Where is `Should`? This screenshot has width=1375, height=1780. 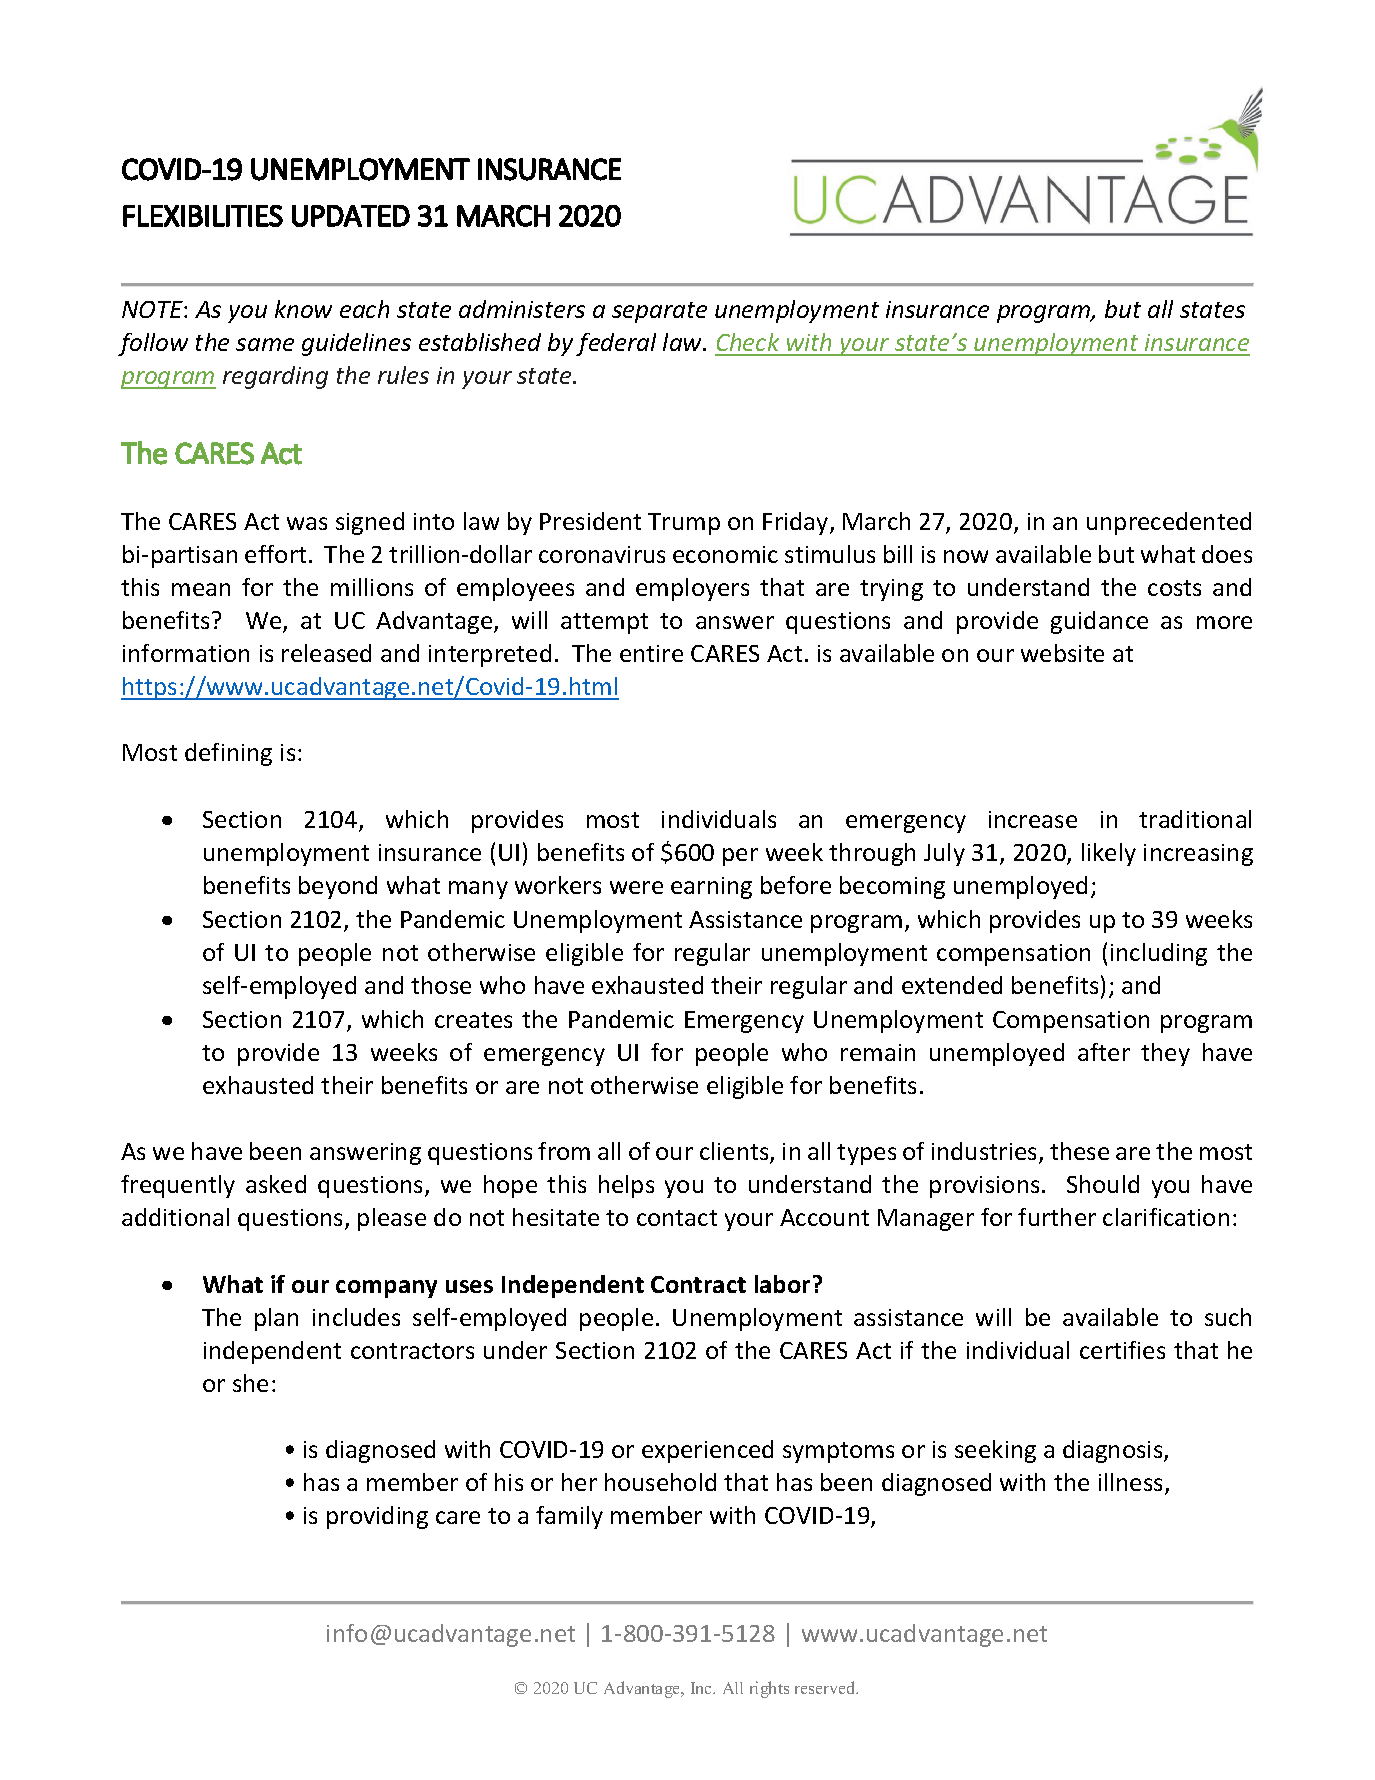 Should is located at coordinates (1103, 1184).
